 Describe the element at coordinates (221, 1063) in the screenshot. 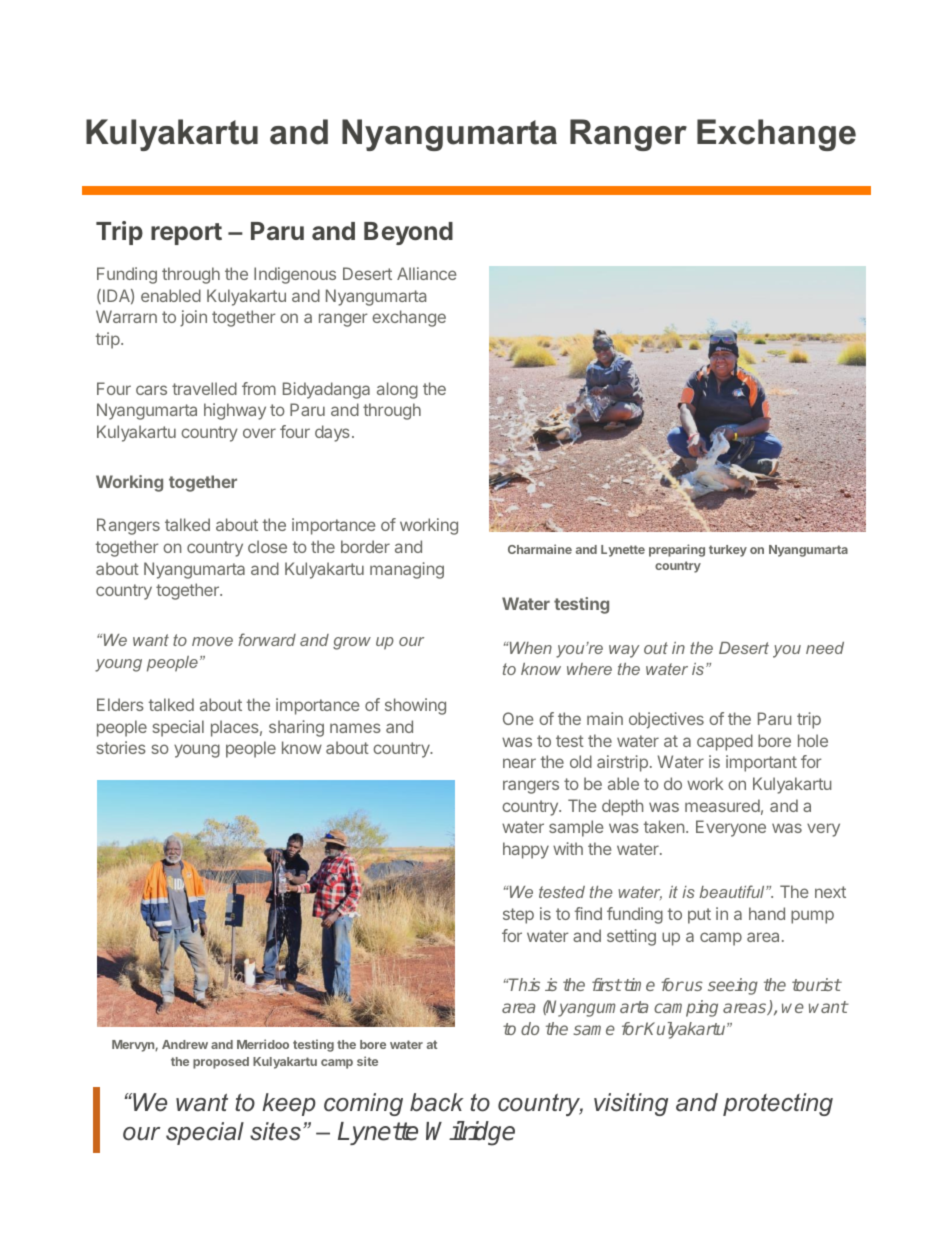

I see `proposed` at that location.
